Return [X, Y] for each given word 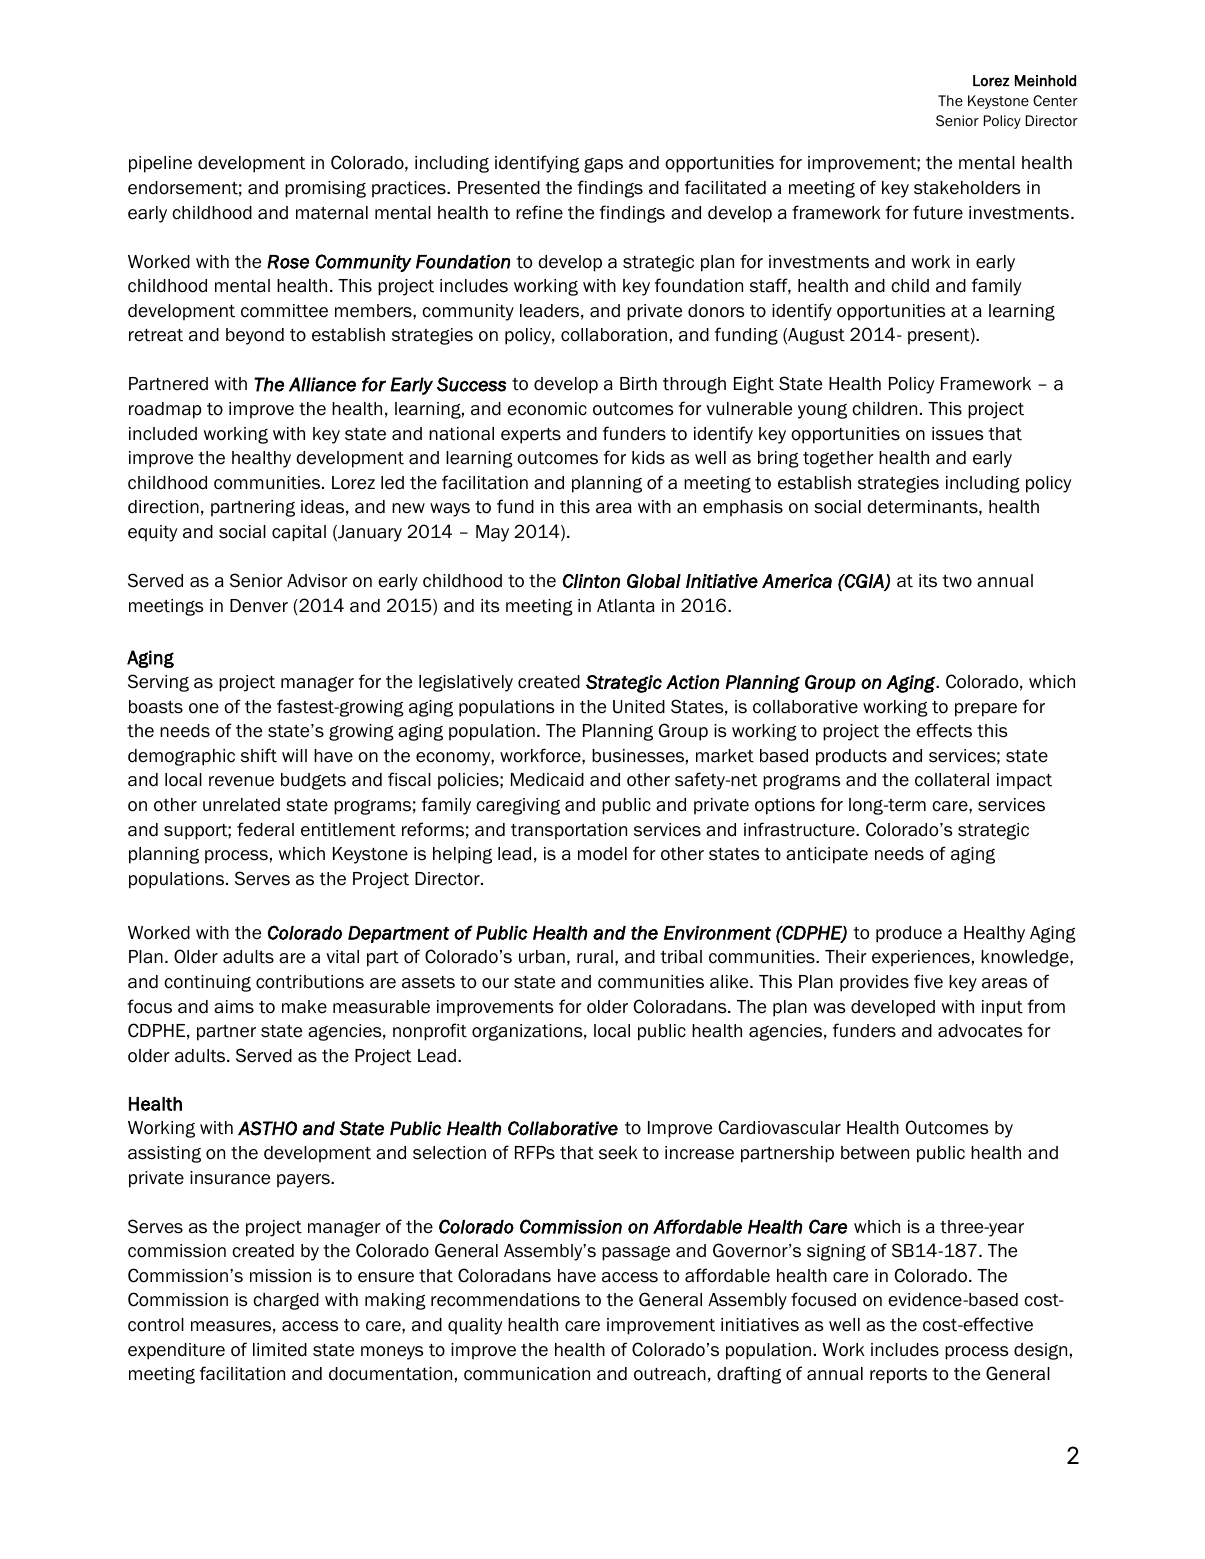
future [938, 212]
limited [280, 1350]
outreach [670, 1374]
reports [898, 1376]
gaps [603, 165]
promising [325, 189]
